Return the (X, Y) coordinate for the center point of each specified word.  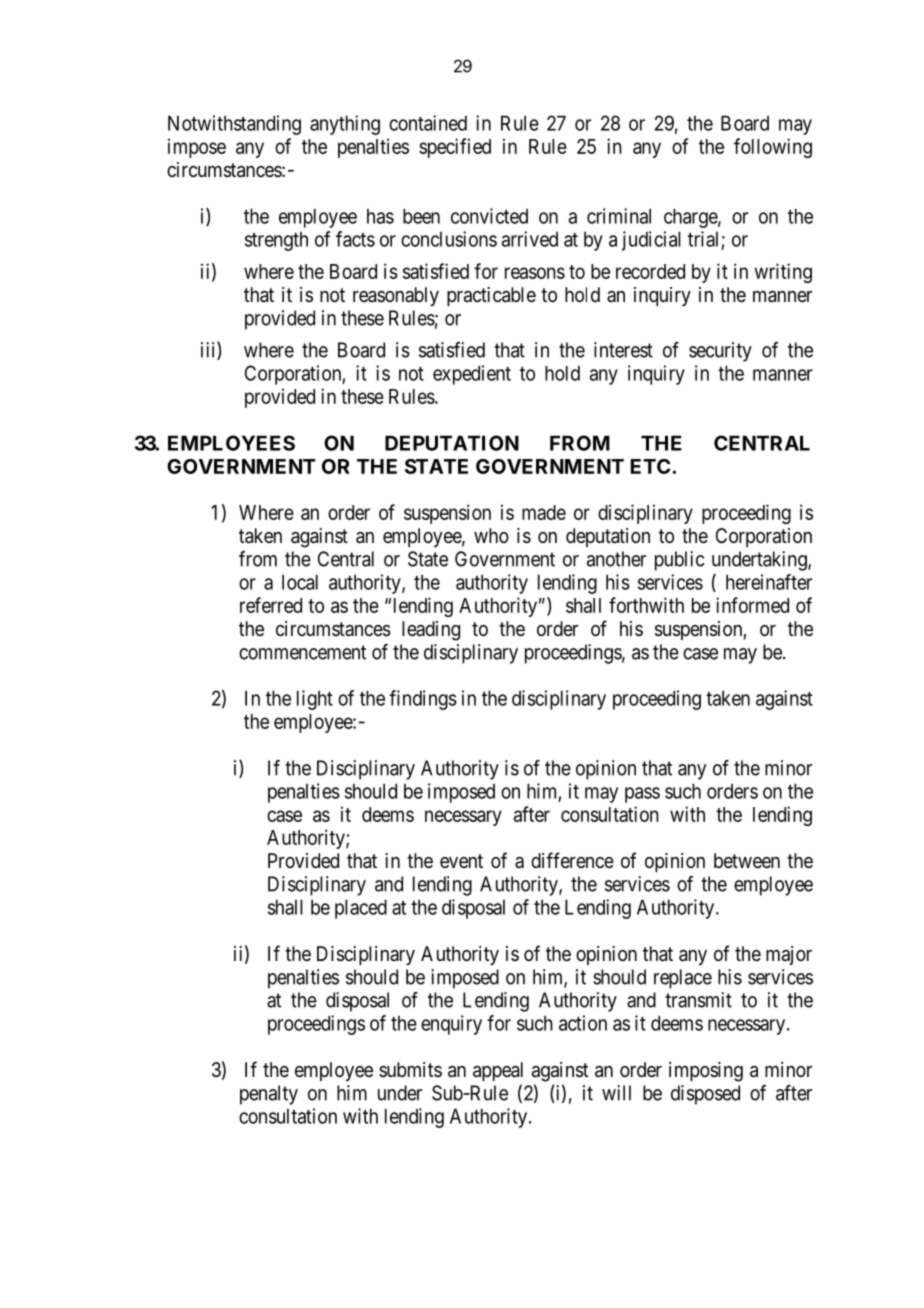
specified (455, 148)
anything (345, 125)
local (300, 582)
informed (752, 605)
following (773, 148)
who (491, 535)
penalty (269, 1095)
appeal (498, 1071)
